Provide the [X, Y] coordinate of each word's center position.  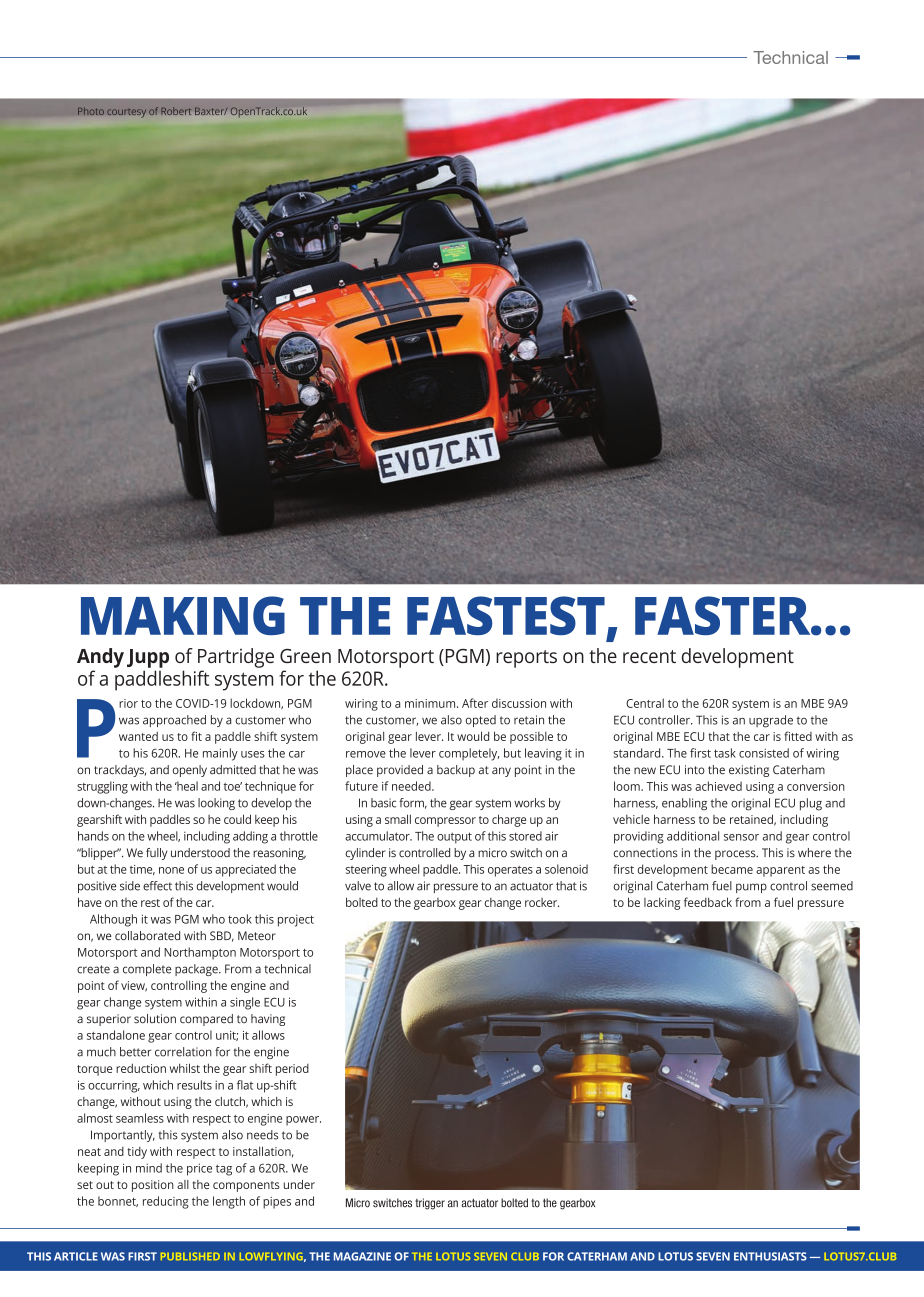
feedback [708, 902]
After [475, 703]
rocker [542, 902]
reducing [166, 1202]
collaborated [147, 936]
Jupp [148, 658]
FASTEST [506, 615]
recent [649, 656]
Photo [91, 111]
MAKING [183, 615]
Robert [176, 111]
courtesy [126, 113]
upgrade [771, 721]
